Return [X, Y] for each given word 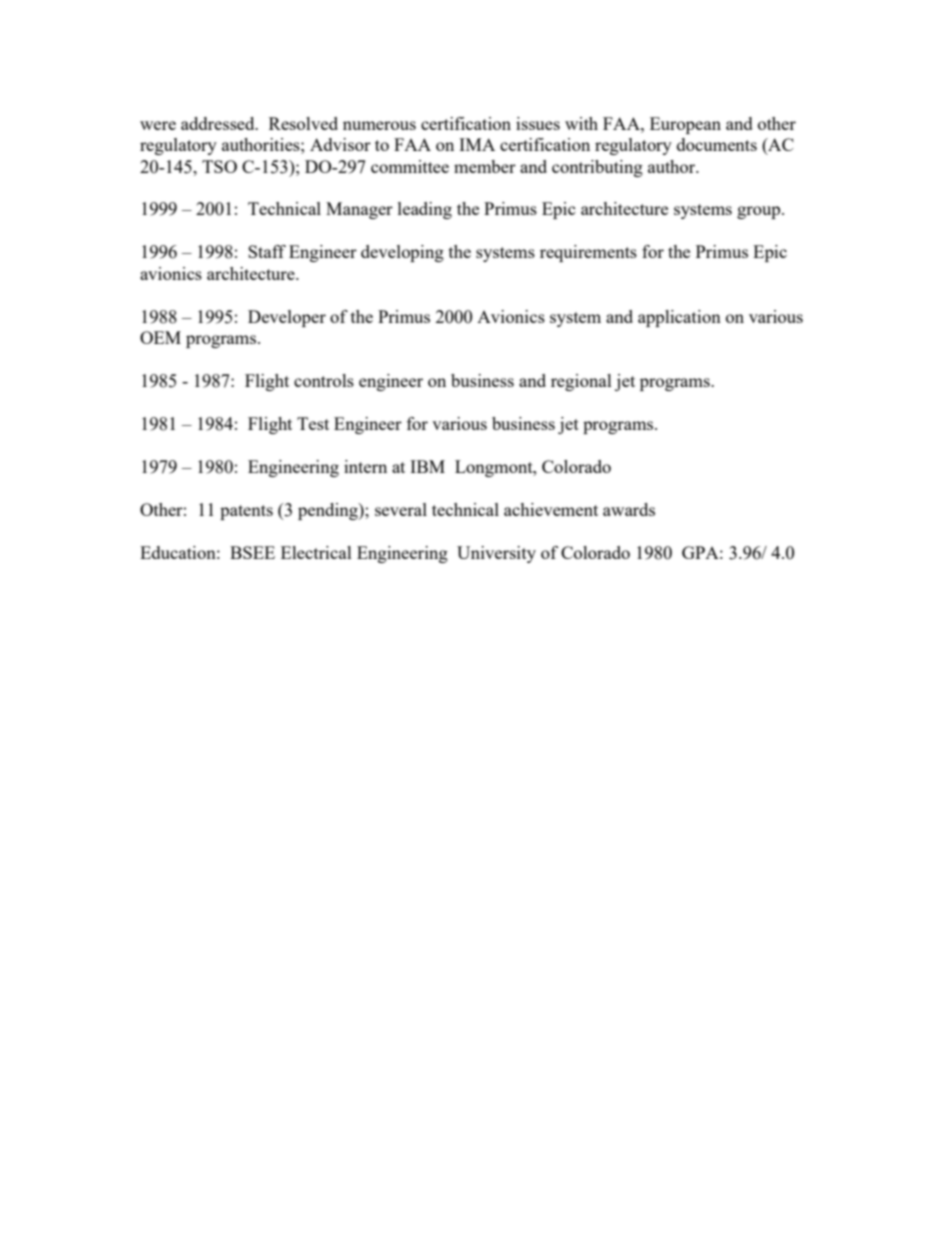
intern [365, 466]
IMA [477, 144]
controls [324, 380]
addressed [219, 123]
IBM [427, 466]
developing [402, 253]
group [760, 212]
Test [313, 423]
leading [425, 210]
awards [629, 509]
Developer [287, 318]
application [679, 318]
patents [246, 512]
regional [581, 382]
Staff [267, 251]
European [685, 125]
